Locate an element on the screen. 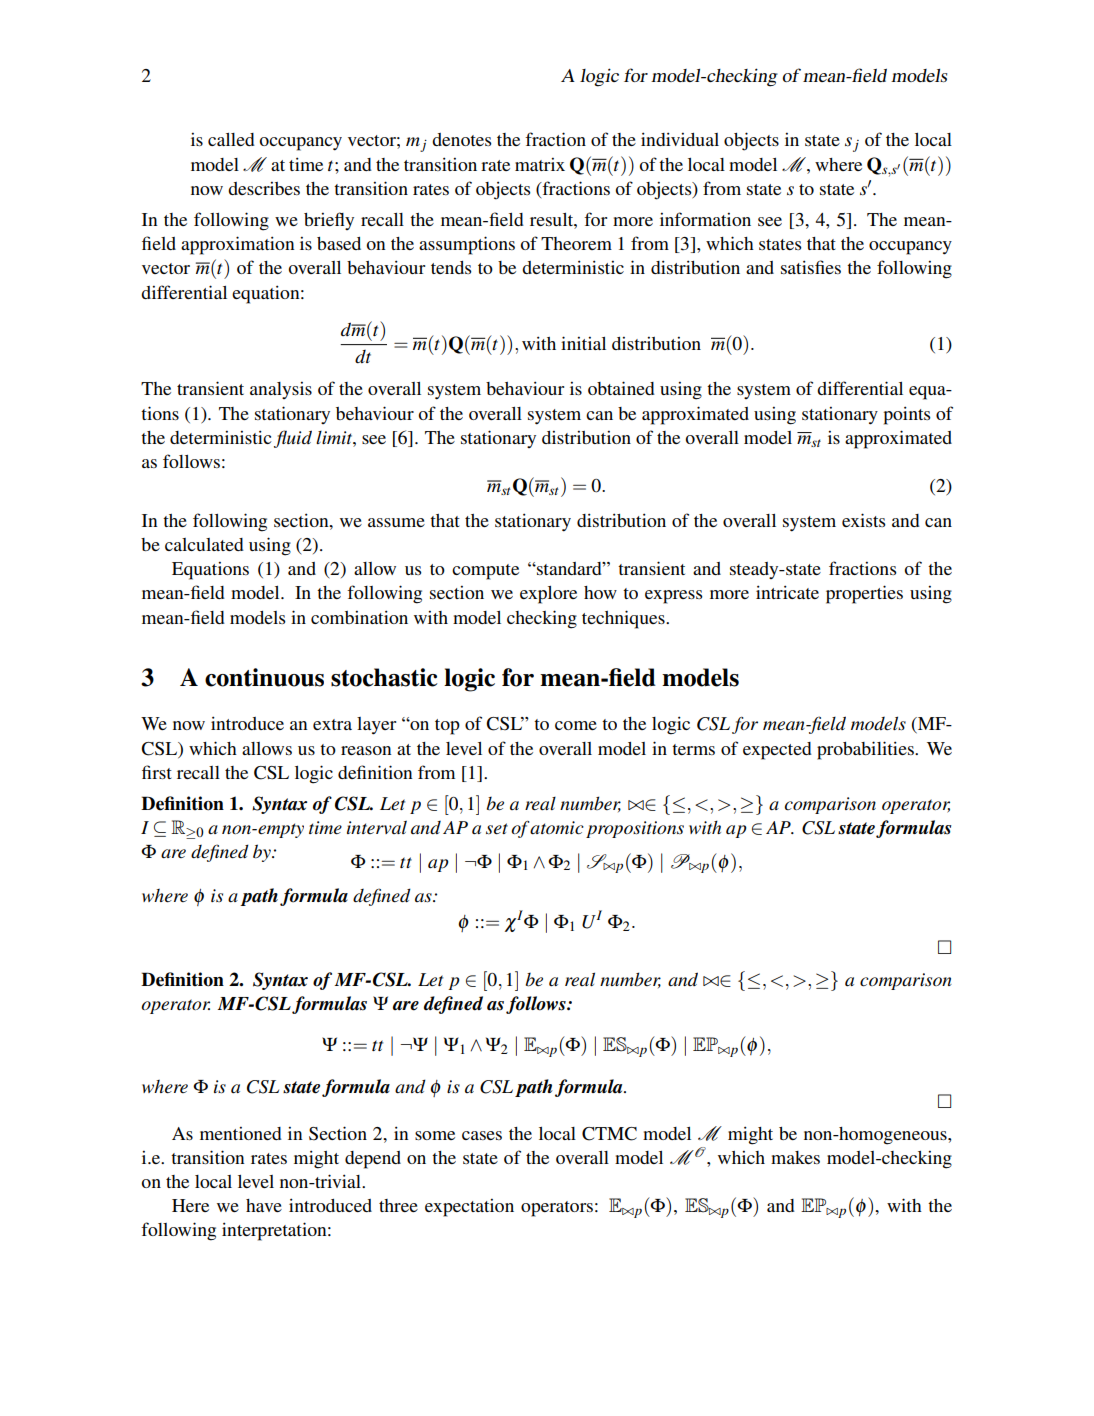  information is located at coordinates (705, 219).
